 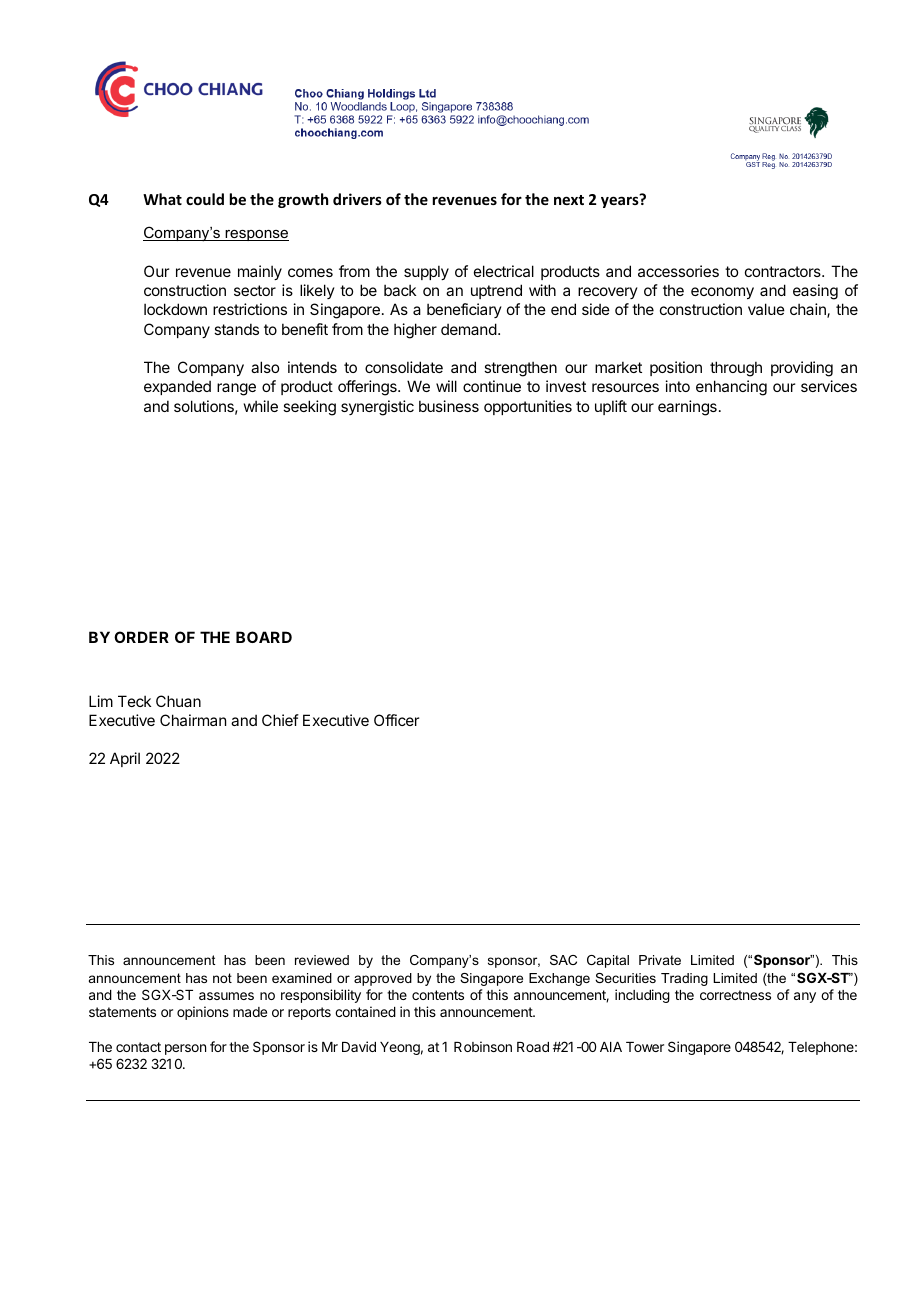 What do you see at coordinates (483, 1046) in the page?
I see `Robinson` at bounding box center [483, 1046].
